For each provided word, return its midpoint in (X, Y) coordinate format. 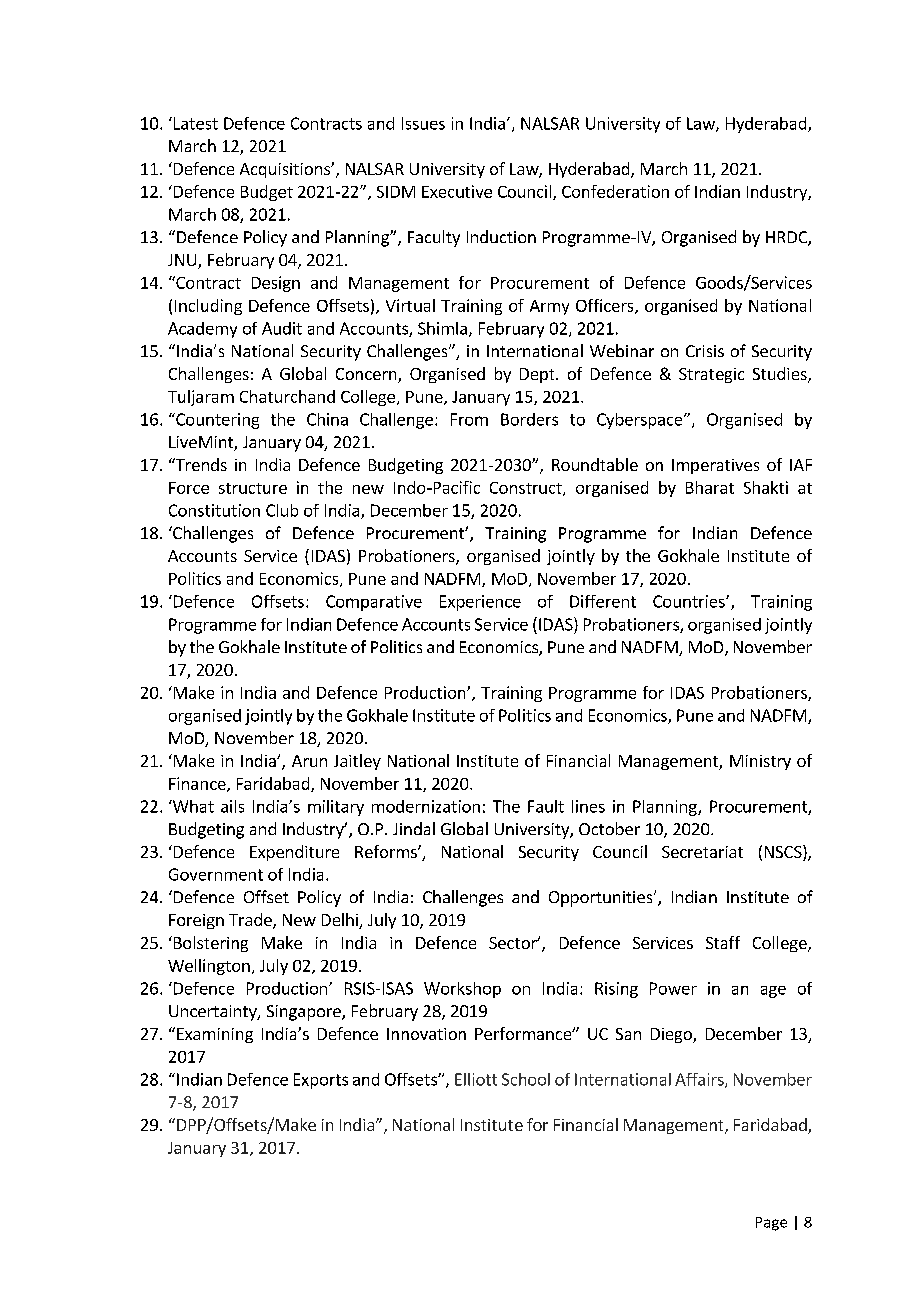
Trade (251, 921)
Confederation (615, 191)
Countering (216, 421)
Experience (480, 603)
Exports (321, 1081)
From (469, 419)
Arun (309, 761)
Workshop (462, 990)
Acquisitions (286, 170)
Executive (457, 191)
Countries (690, 601)
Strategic (711, 375)
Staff (723, 942)
